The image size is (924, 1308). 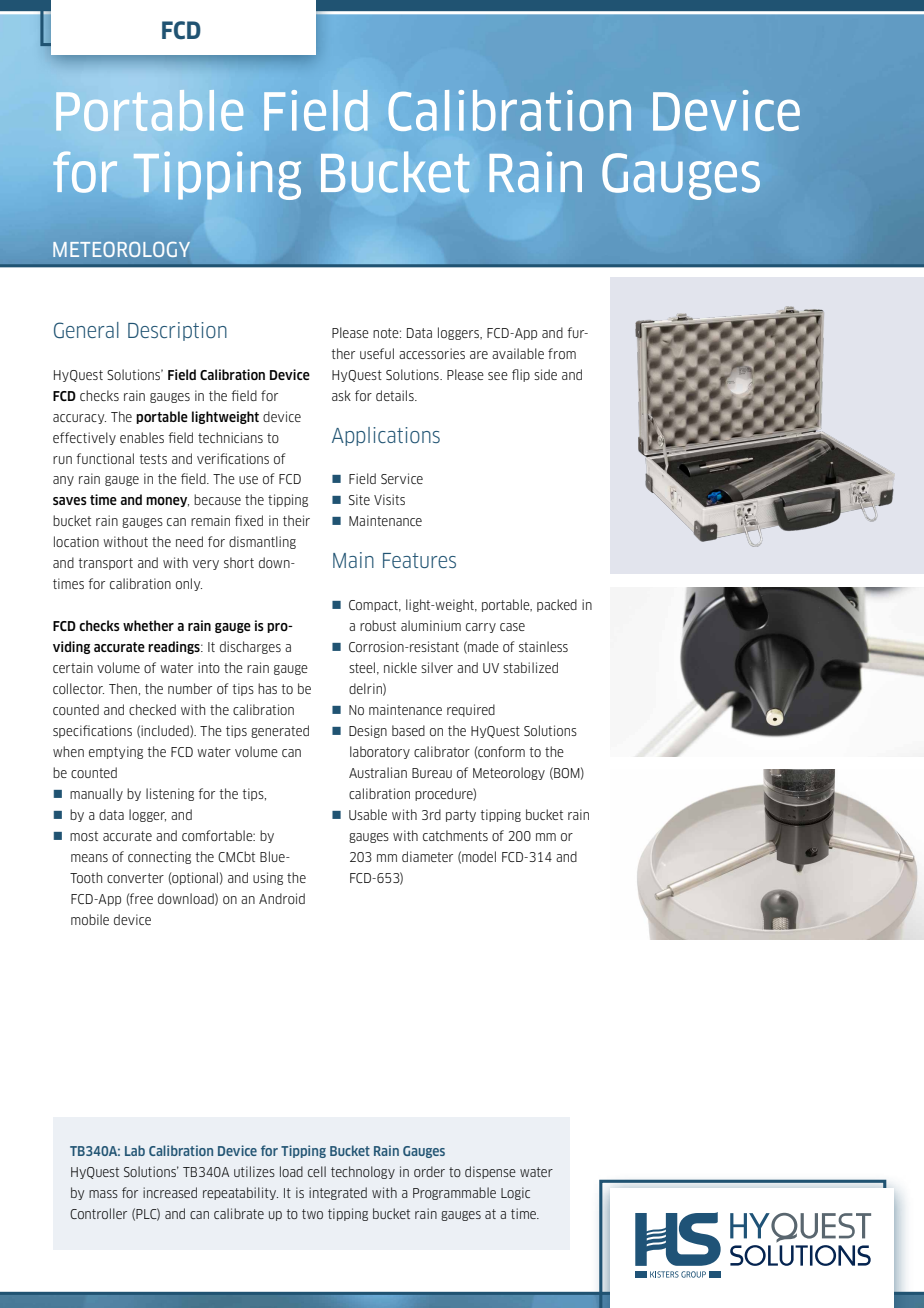 I want to click on Then, so click(x=123, y=688).
